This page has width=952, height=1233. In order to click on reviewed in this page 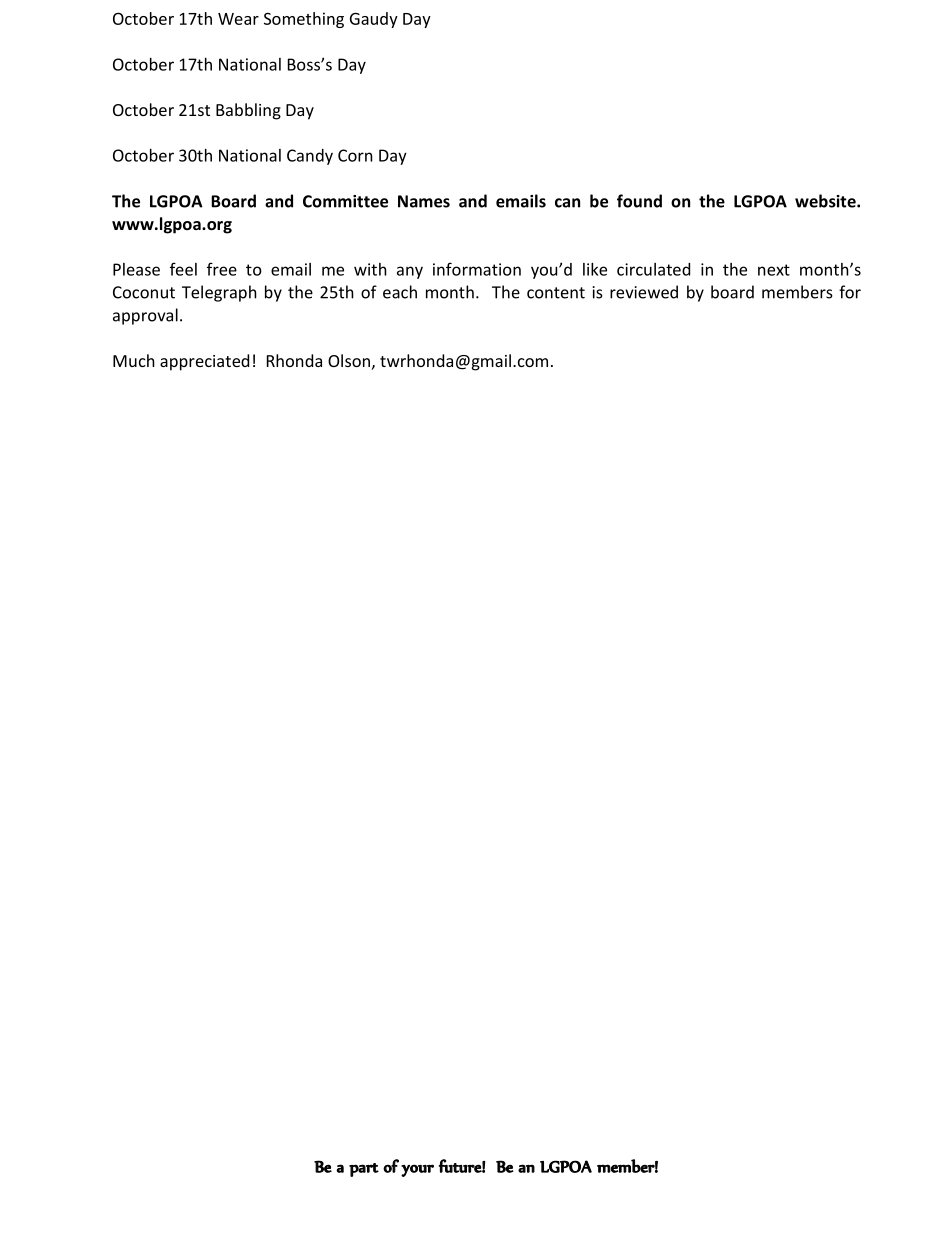, I will do `click(644, 292)`.
